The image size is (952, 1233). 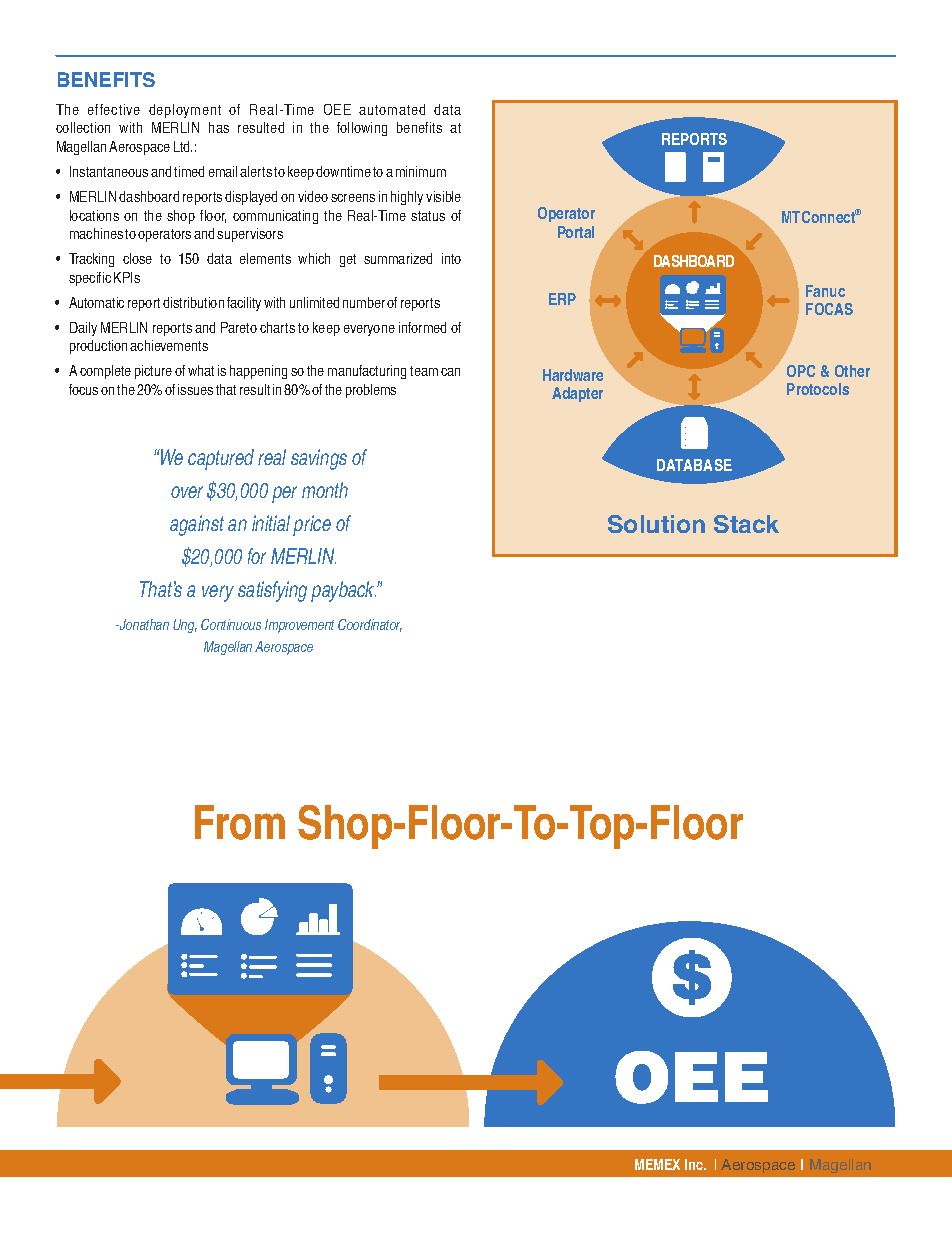 What do you see at coordinates (370, 625) in the screenshot?
I see `Coordinator` at bounding box center [370, 625].
